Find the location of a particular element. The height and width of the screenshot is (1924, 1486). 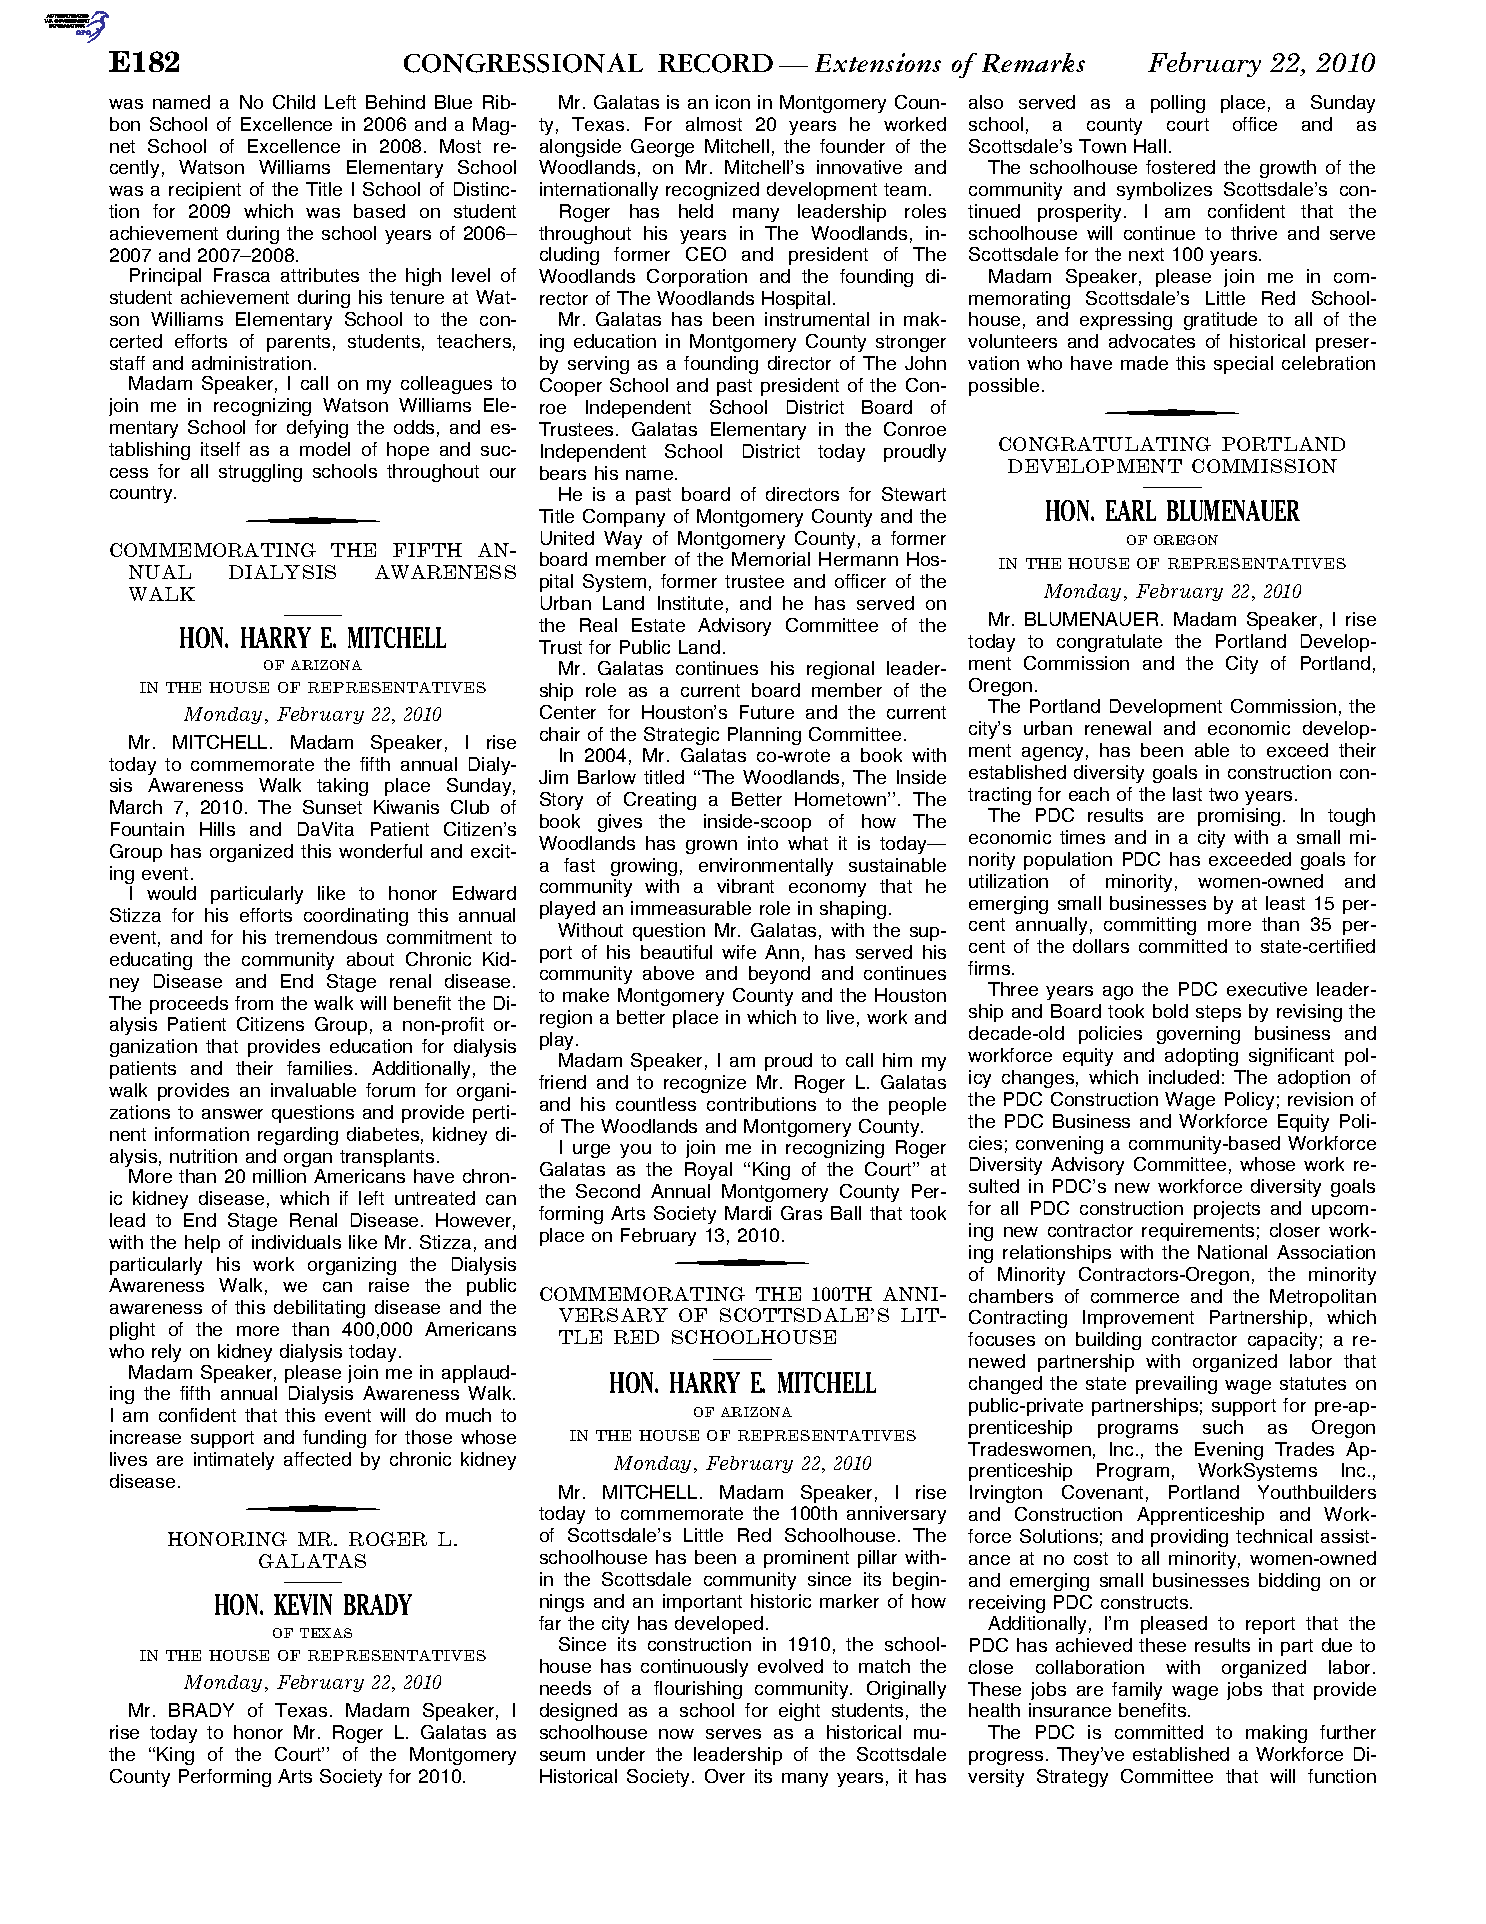

tremendous is located at coordinates (326, 937).
